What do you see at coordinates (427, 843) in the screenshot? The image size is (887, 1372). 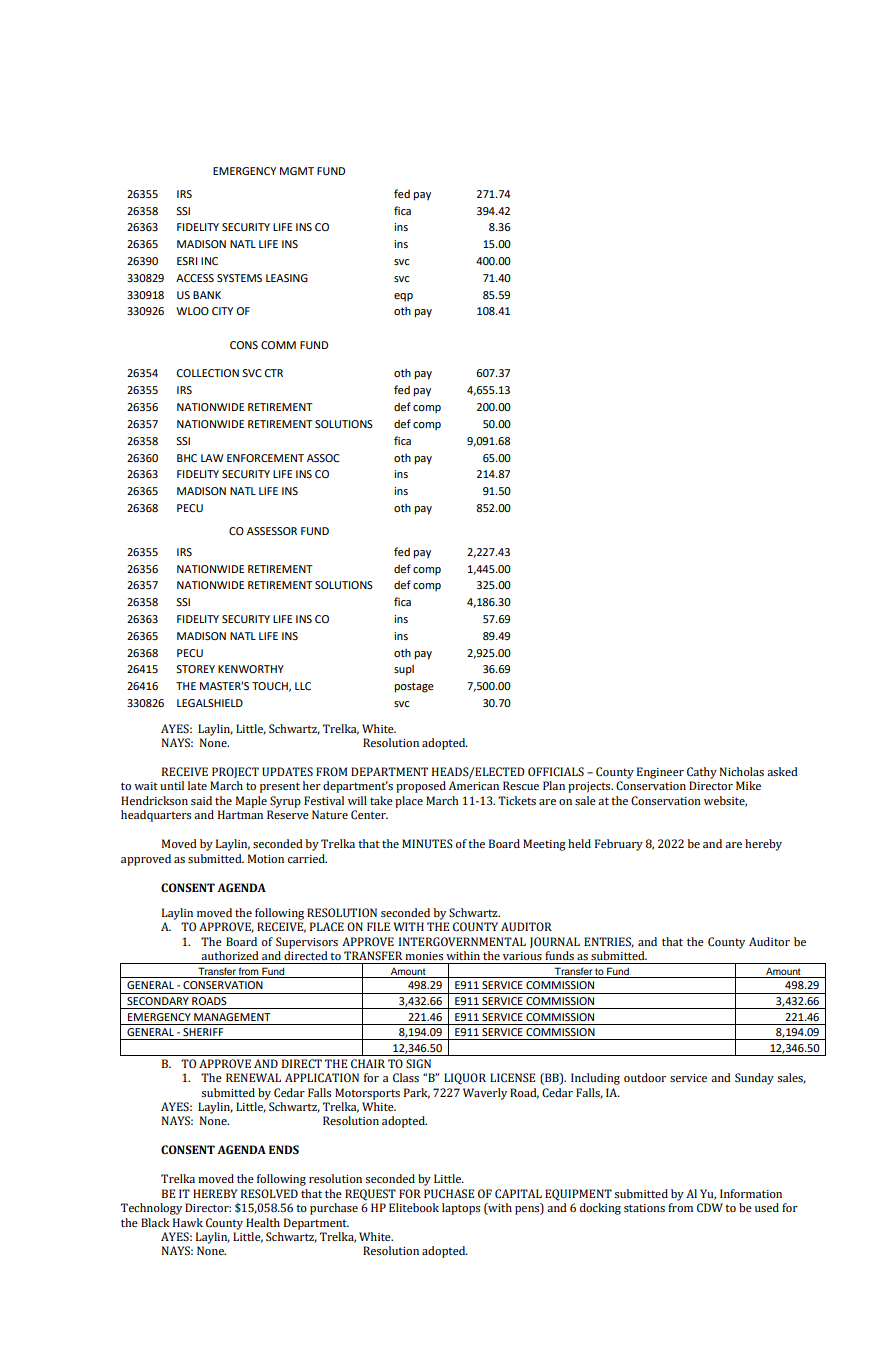 I see `MINUTES` at bounding box center [427, 843].
